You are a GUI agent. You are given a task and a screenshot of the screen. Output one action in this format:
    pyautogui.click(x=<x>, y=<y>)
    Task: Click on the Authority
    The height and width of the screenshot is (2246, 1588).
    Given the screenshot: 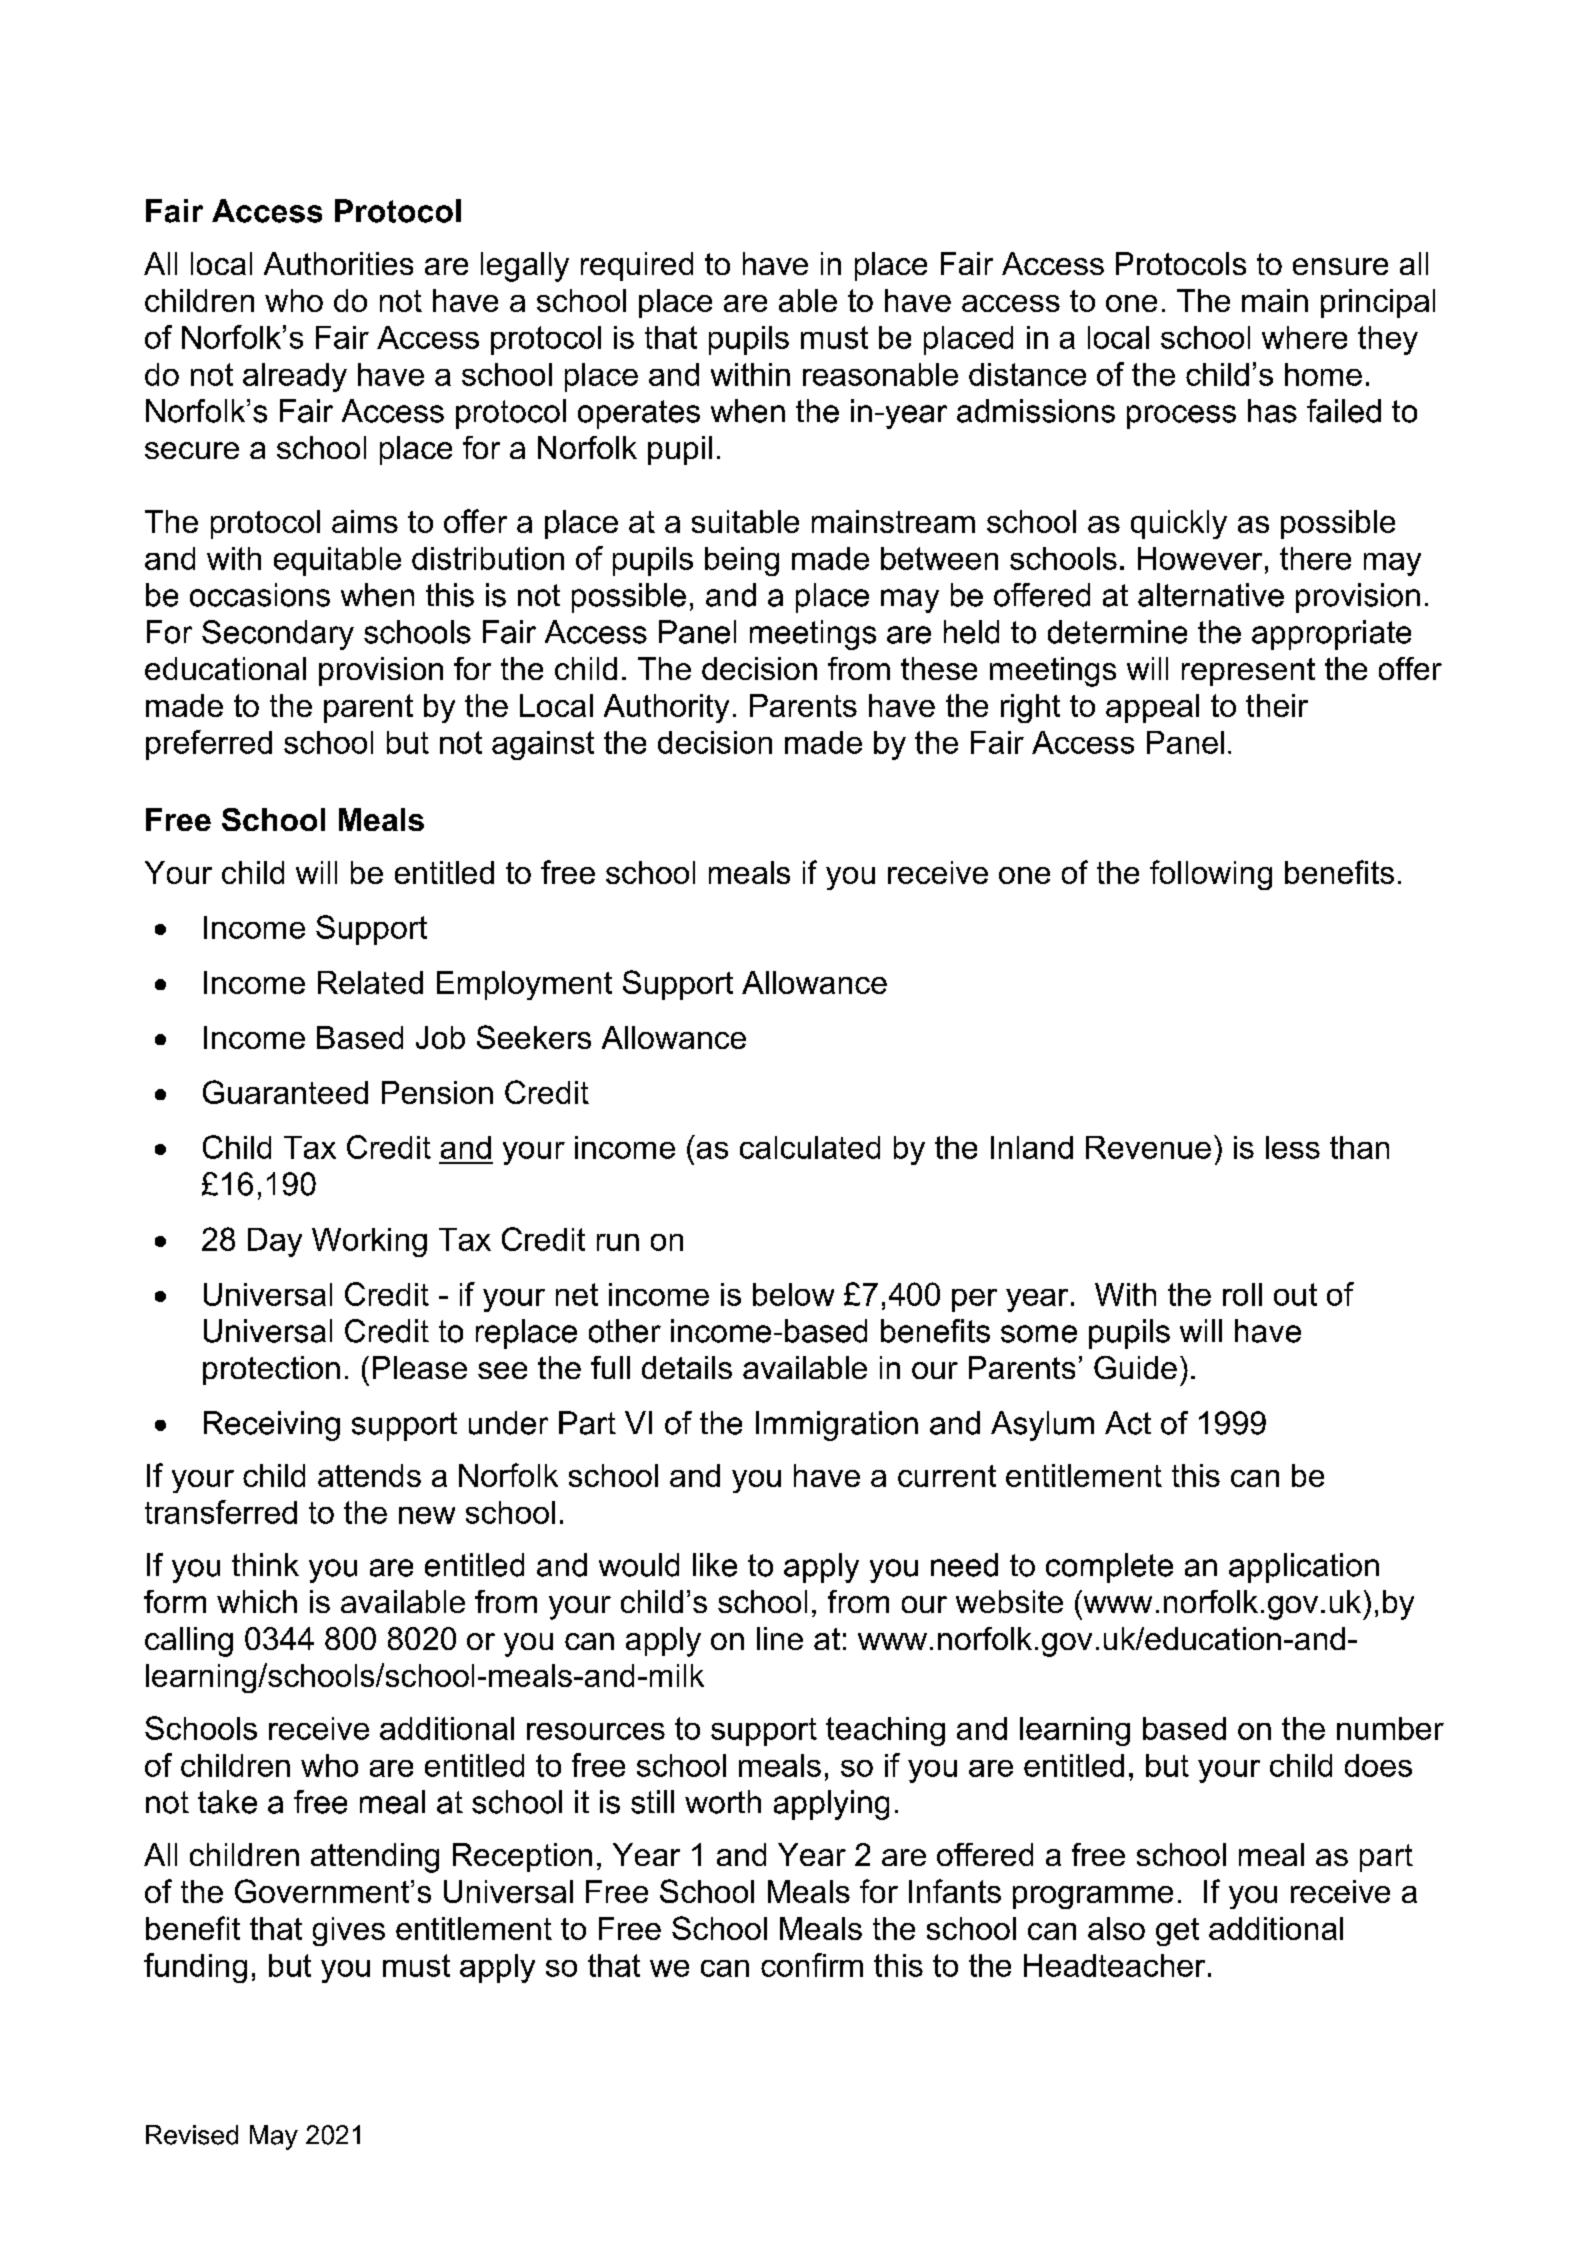 What is the action you would take?
    pyautogui.click(x=666, y=708)
